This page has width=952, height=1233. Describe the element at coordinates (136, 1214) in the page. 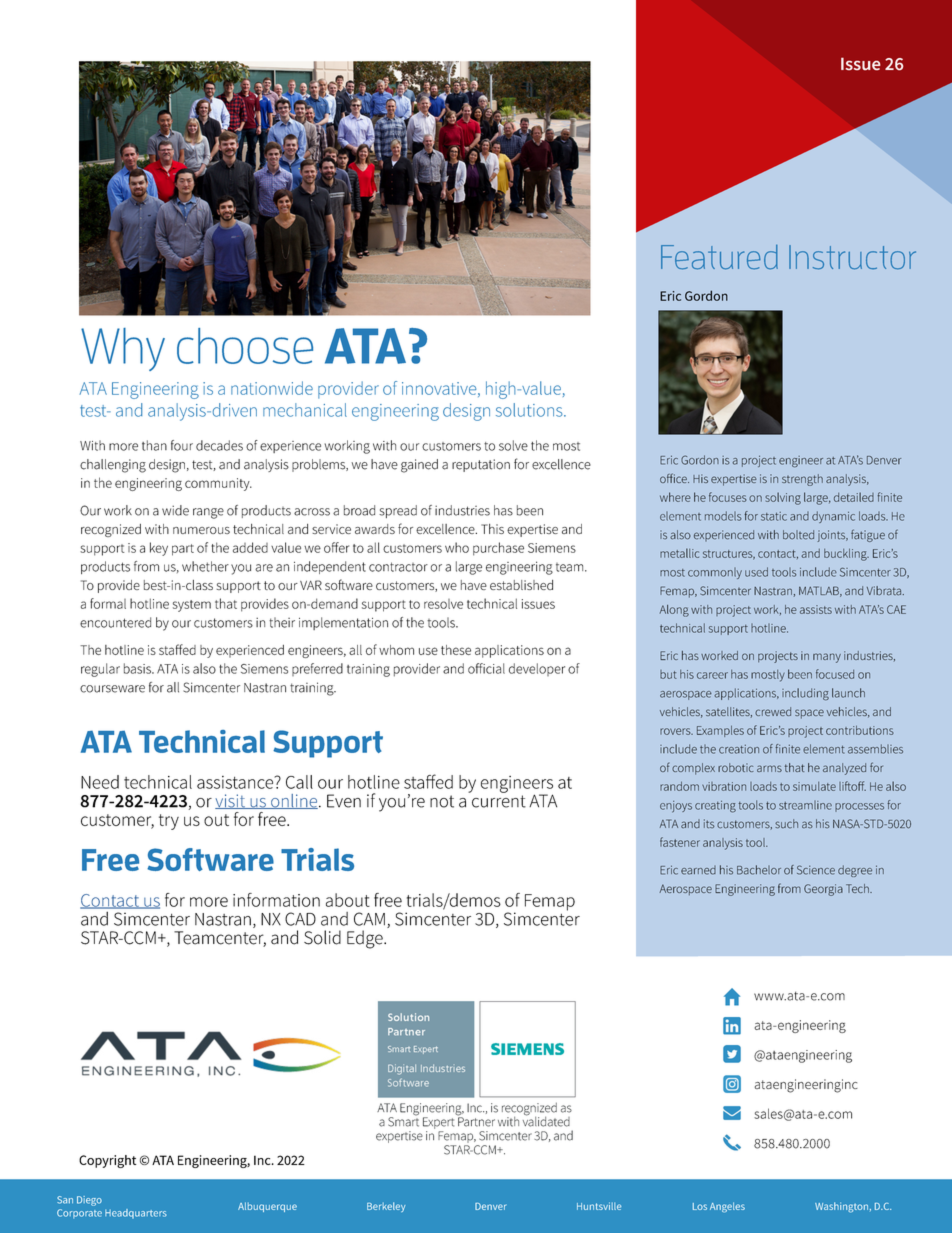

I see `Headquarters` at that location.
